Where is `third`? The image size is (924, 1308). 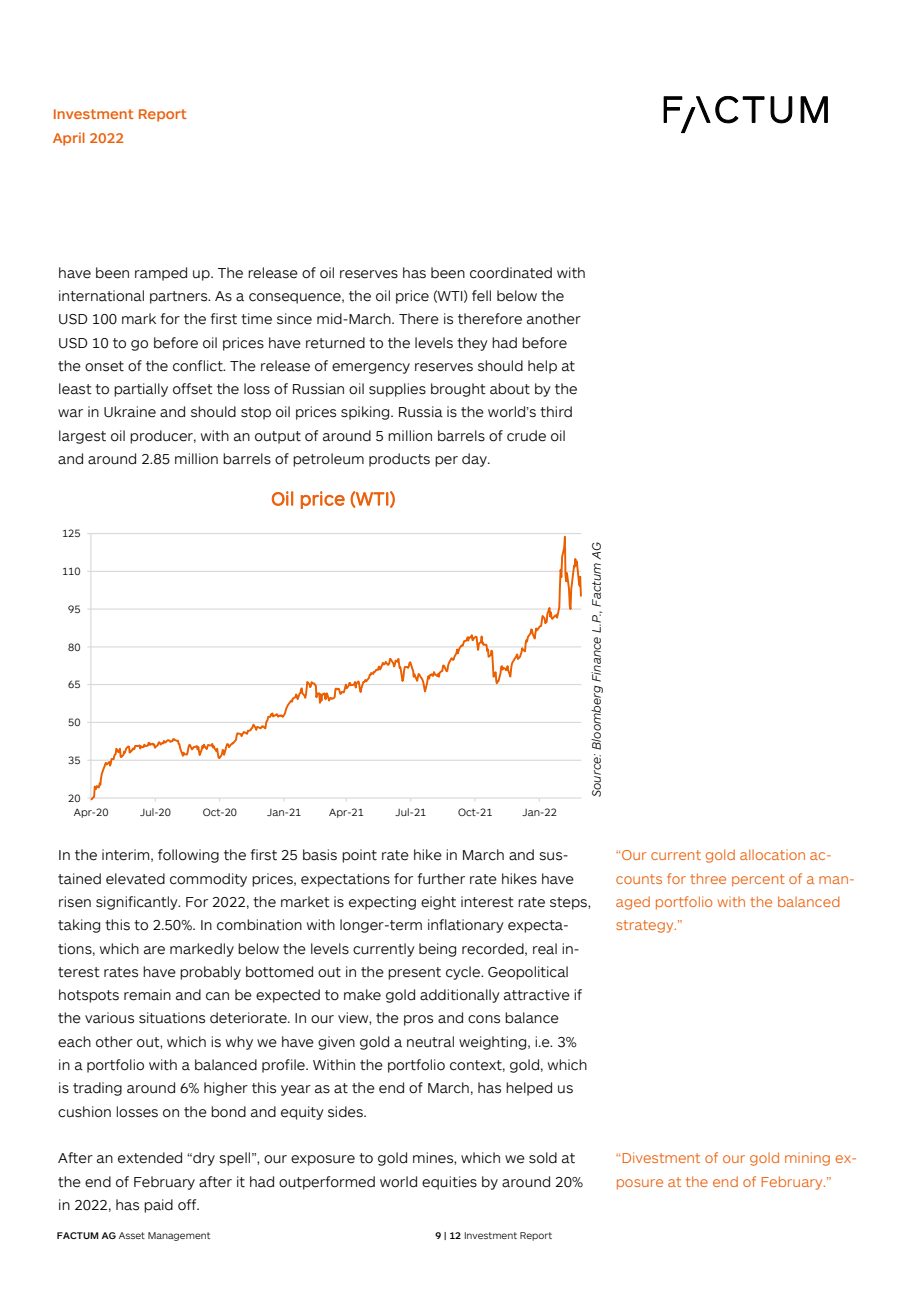
third is located at coordinates (556, 412).
